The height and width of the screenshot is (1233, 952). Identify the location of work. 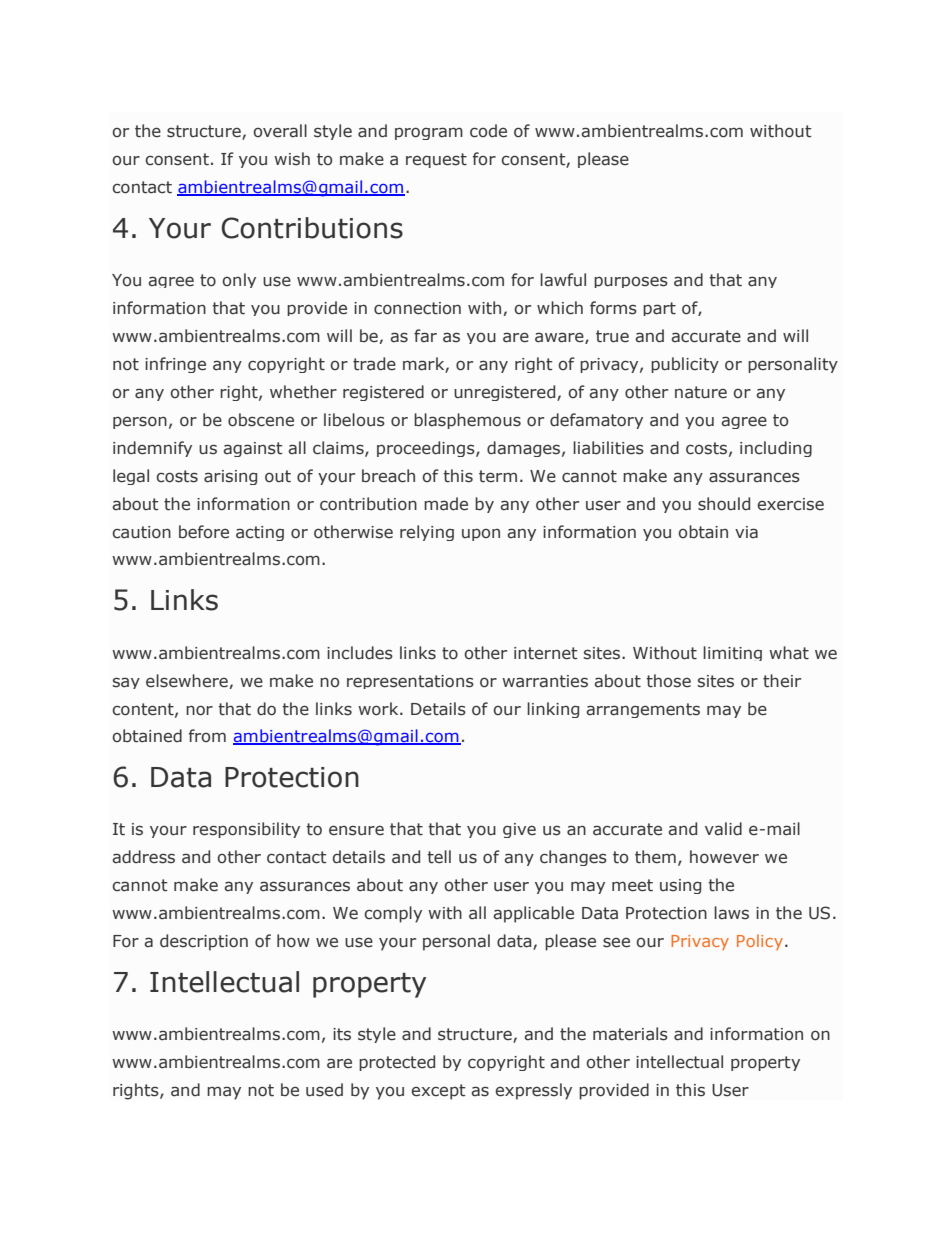
(379, 709).
